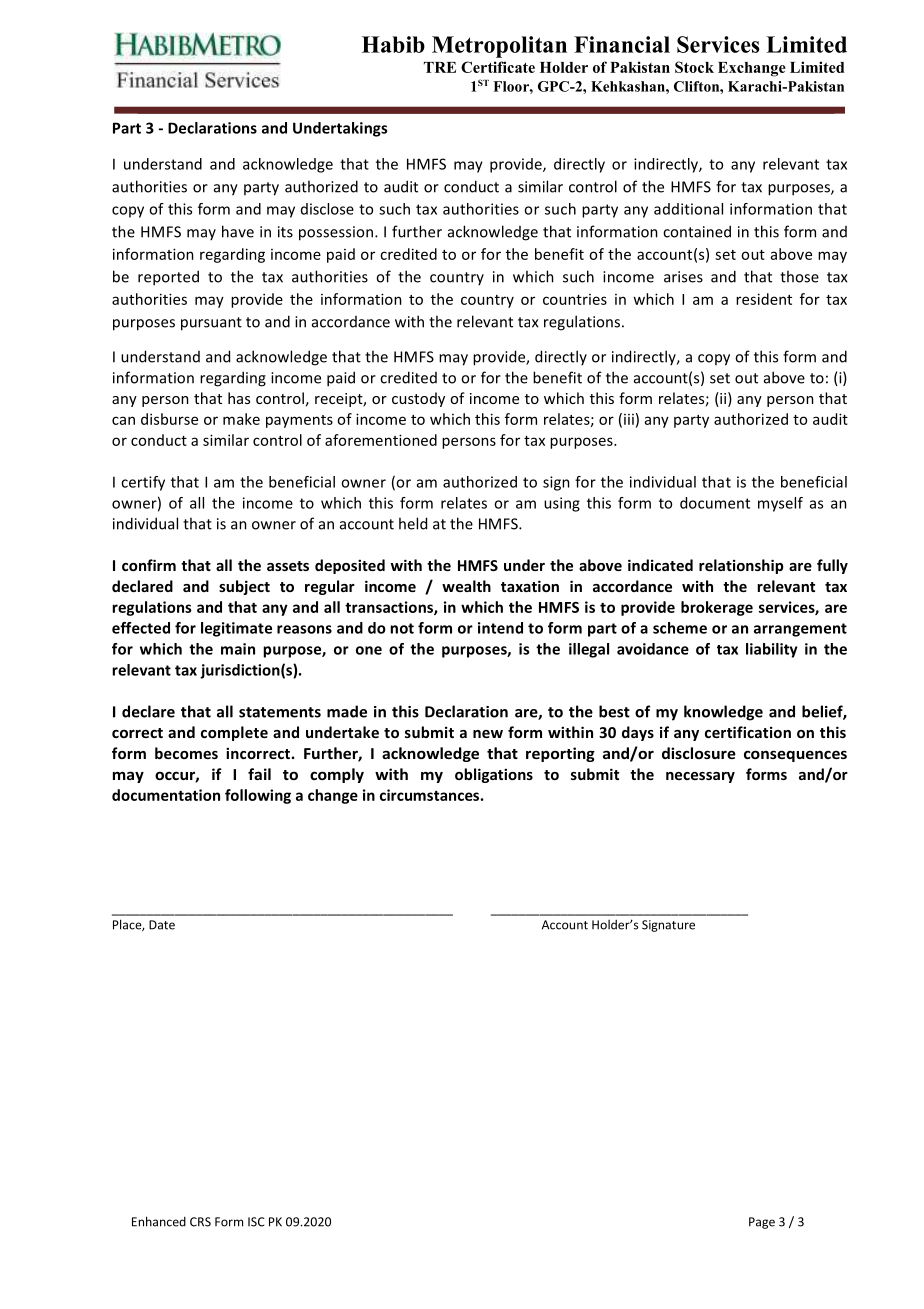  I want to click on liability, so click(772, 650).
